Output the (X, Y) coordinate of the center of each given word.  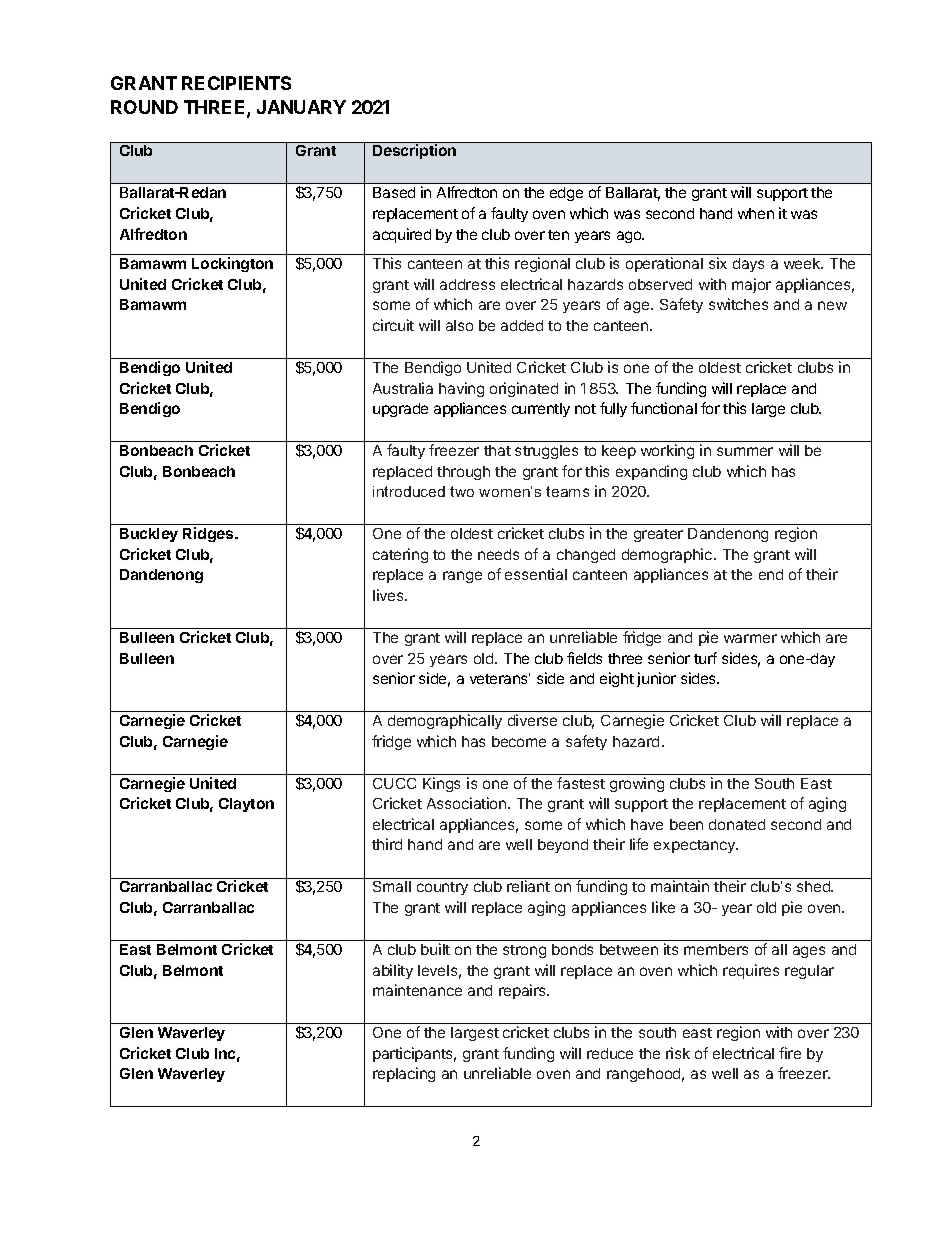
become (519, 741)
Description (414, 151)
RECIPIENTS (236, 83)
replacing (404, 1074)
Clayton (246, 805)
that (497, 450)
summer (745, 451)
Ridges (209, 534)
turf (705, 658)
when (756, 213)
